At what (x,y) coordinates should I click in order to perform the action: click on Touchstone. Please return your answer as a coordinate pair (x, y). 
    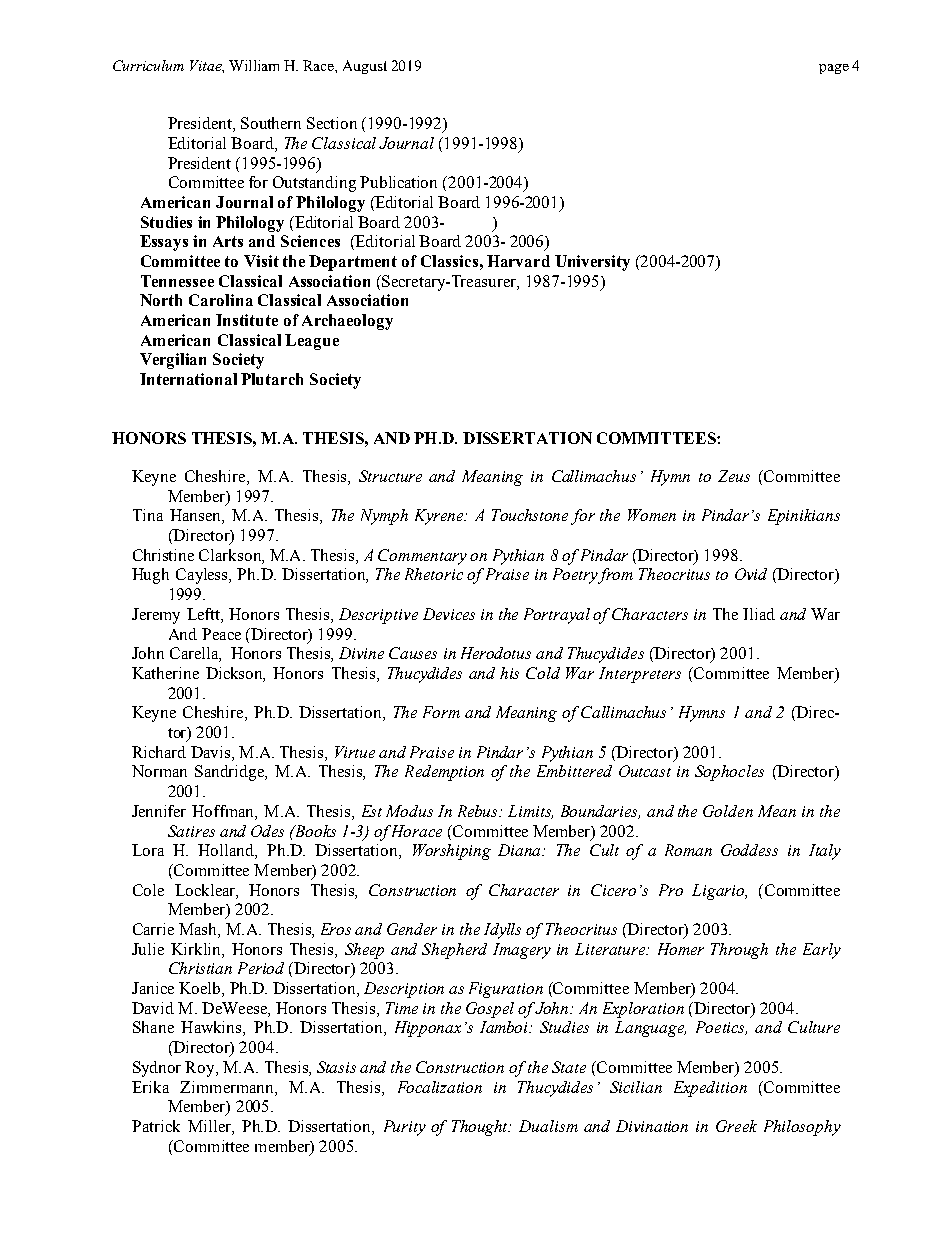
    Looking at the image, I should click on (530, 515).
